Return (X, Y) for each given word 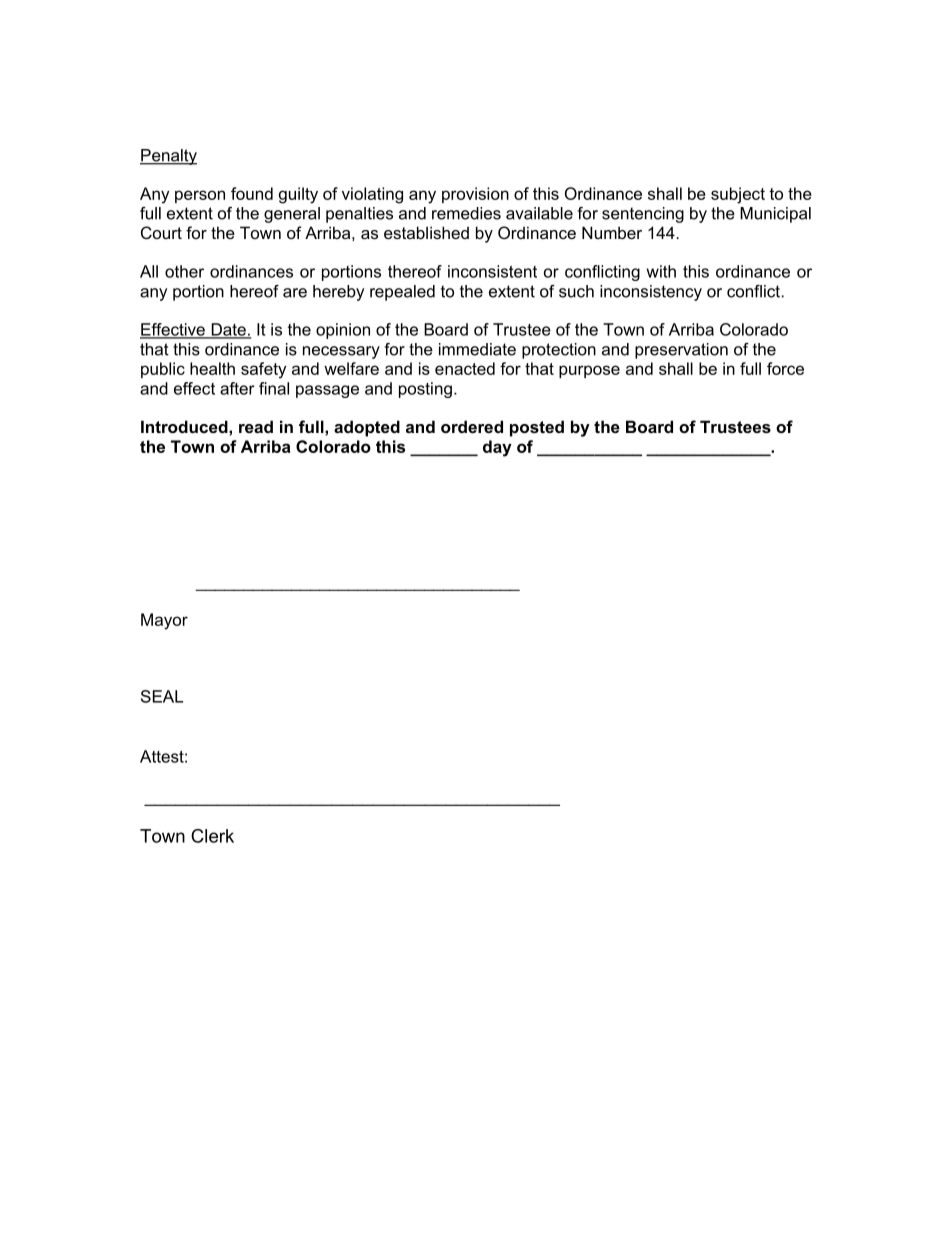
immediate (477, 349)
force (785, 368)
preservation (681, 351)
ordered (472, 426)
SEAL (162, 696)
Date (228, 330)
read (256, 426)
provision (475, 195)
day (497, 448)
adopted (367, 428)
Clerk (212, 836)
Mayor (164, 621)
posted (537, 428)
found (252, 193)
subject (738, 195)
